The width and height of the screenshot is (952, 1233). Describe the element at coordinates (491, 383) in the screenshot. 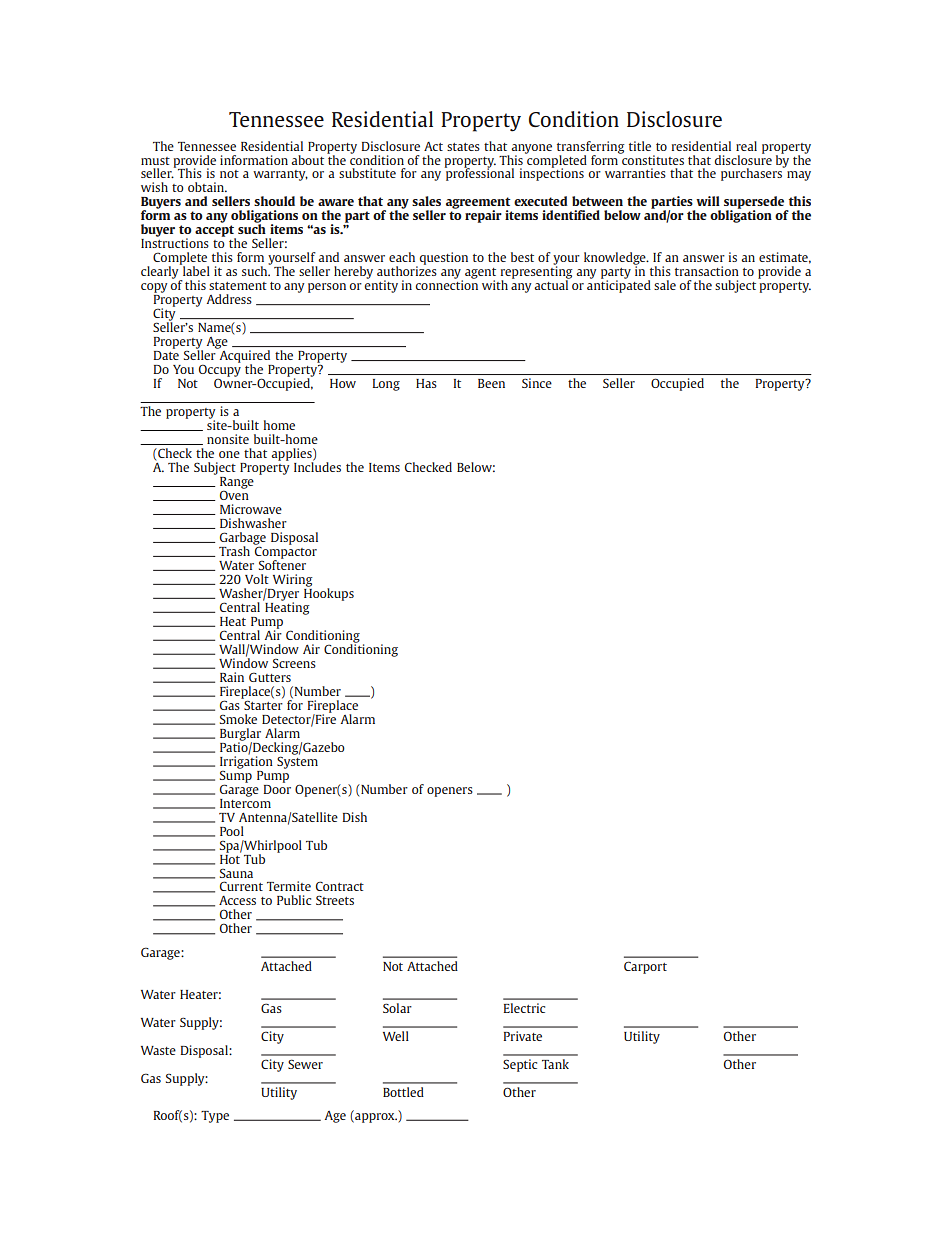

I see `Been` at that location.
